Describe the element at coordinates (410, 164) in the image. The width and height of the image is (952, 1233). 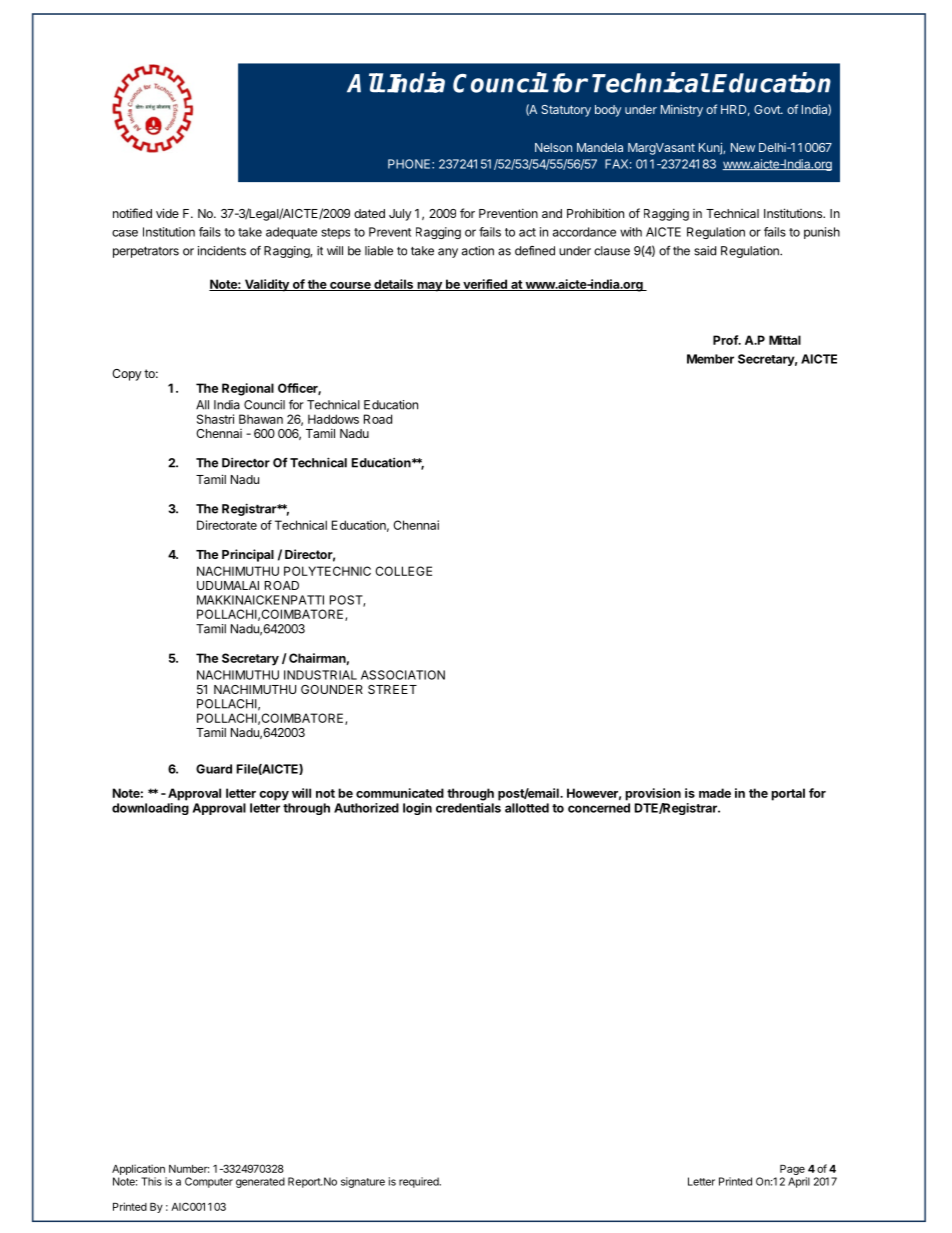
I see `PHONE` at that location.
